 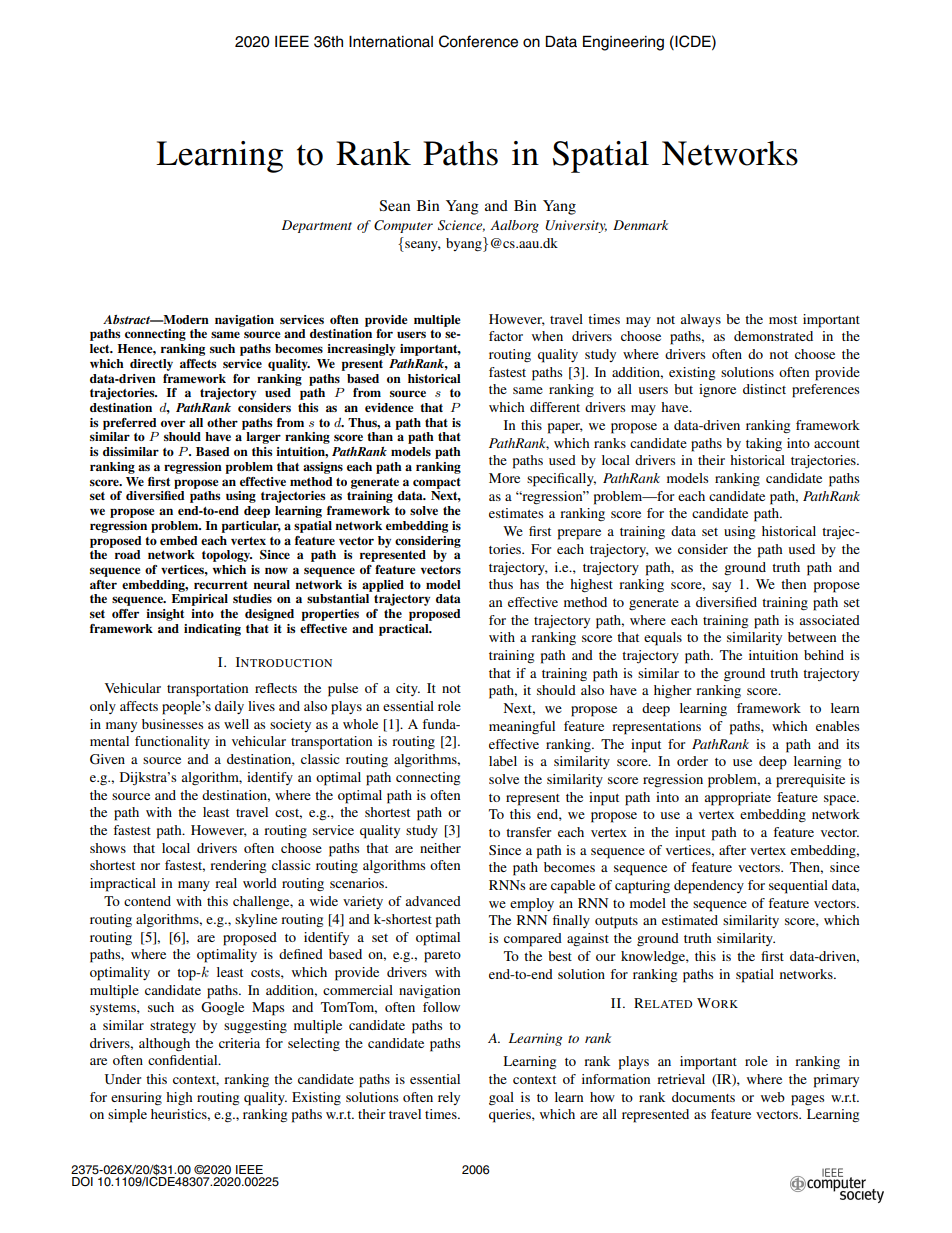 I want to click on has, so click(x=529, y=584).
